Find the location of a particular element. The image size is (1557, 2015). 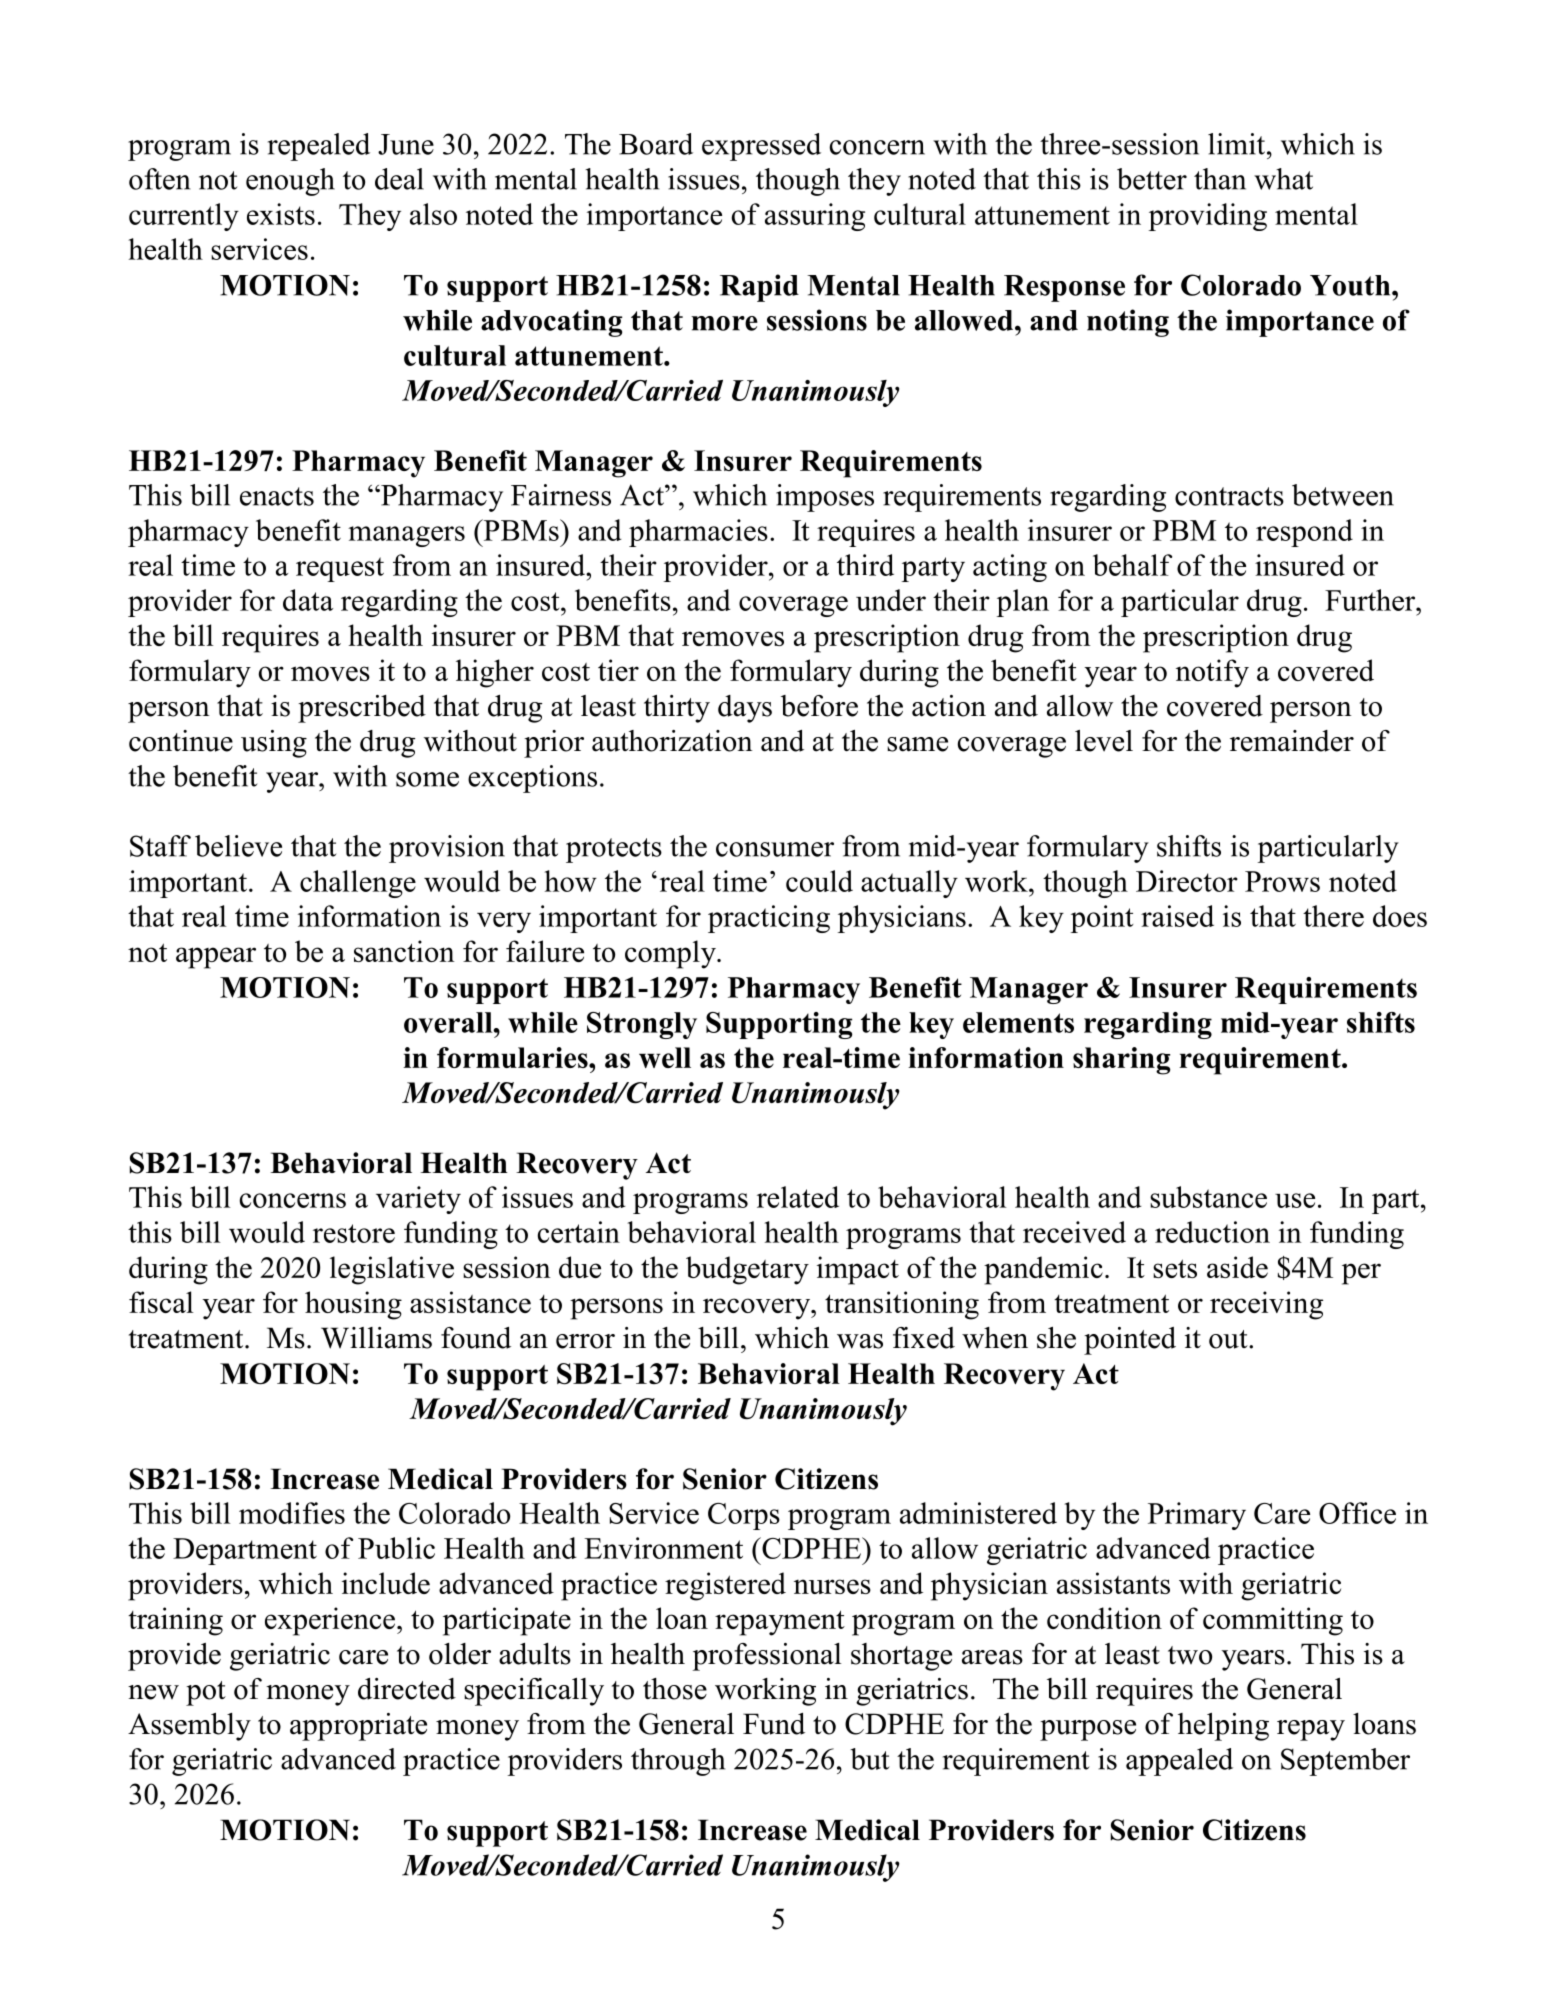

assuring is located at coordinates (815, 217).
